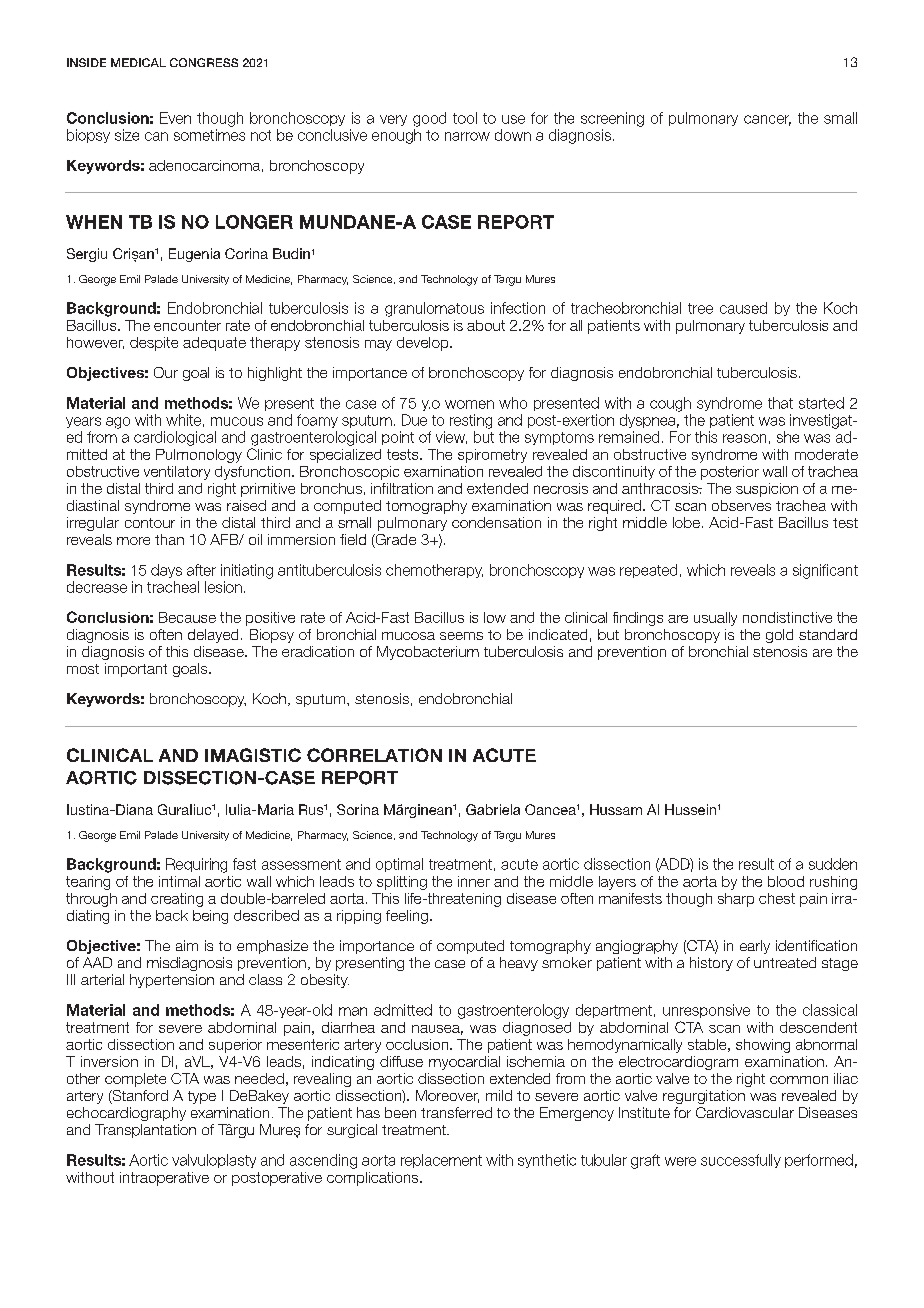  I want to click on despite, so click(154, 344).
